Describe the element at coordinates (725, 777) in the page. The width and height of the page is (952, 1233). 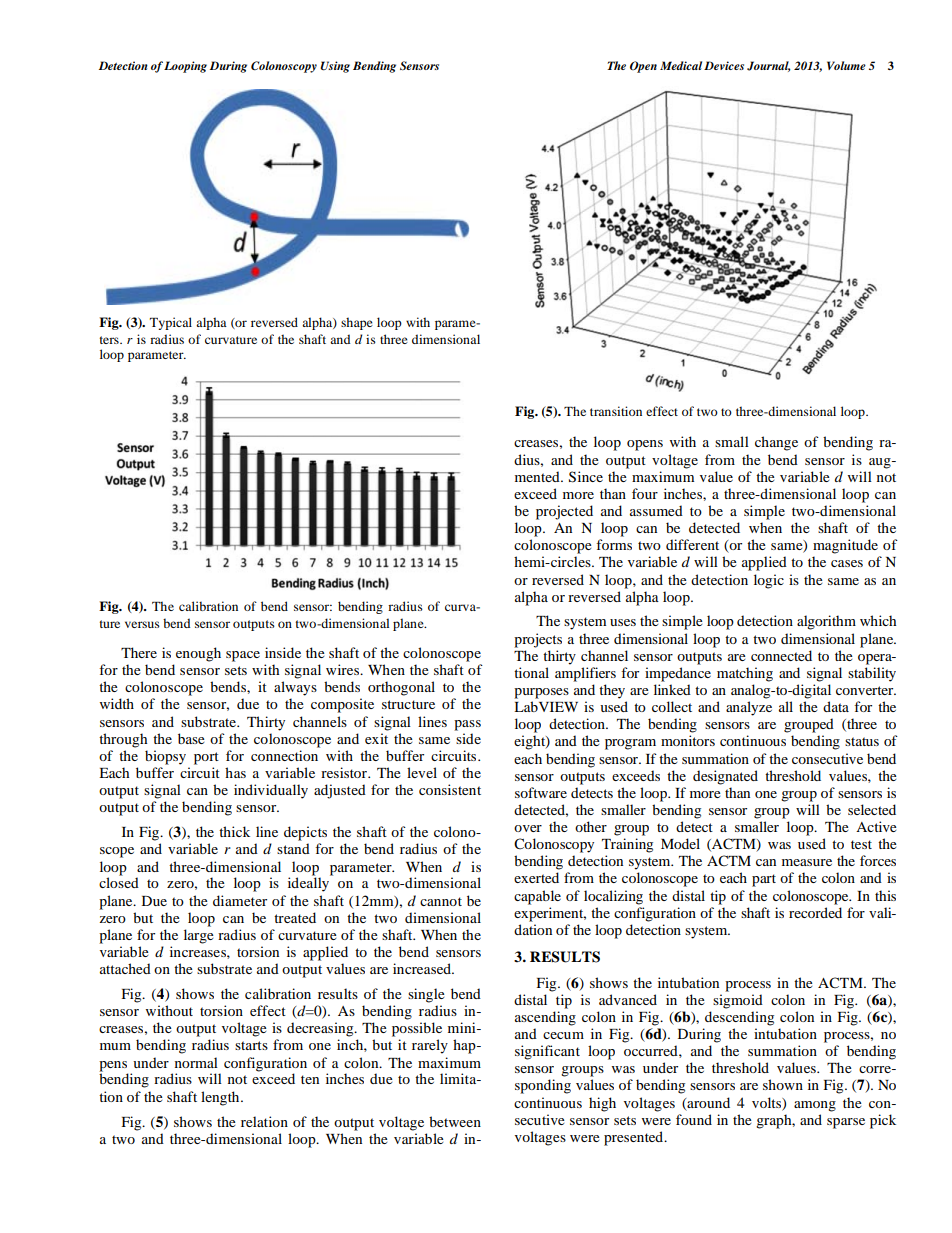
I see `designated` at that location.
